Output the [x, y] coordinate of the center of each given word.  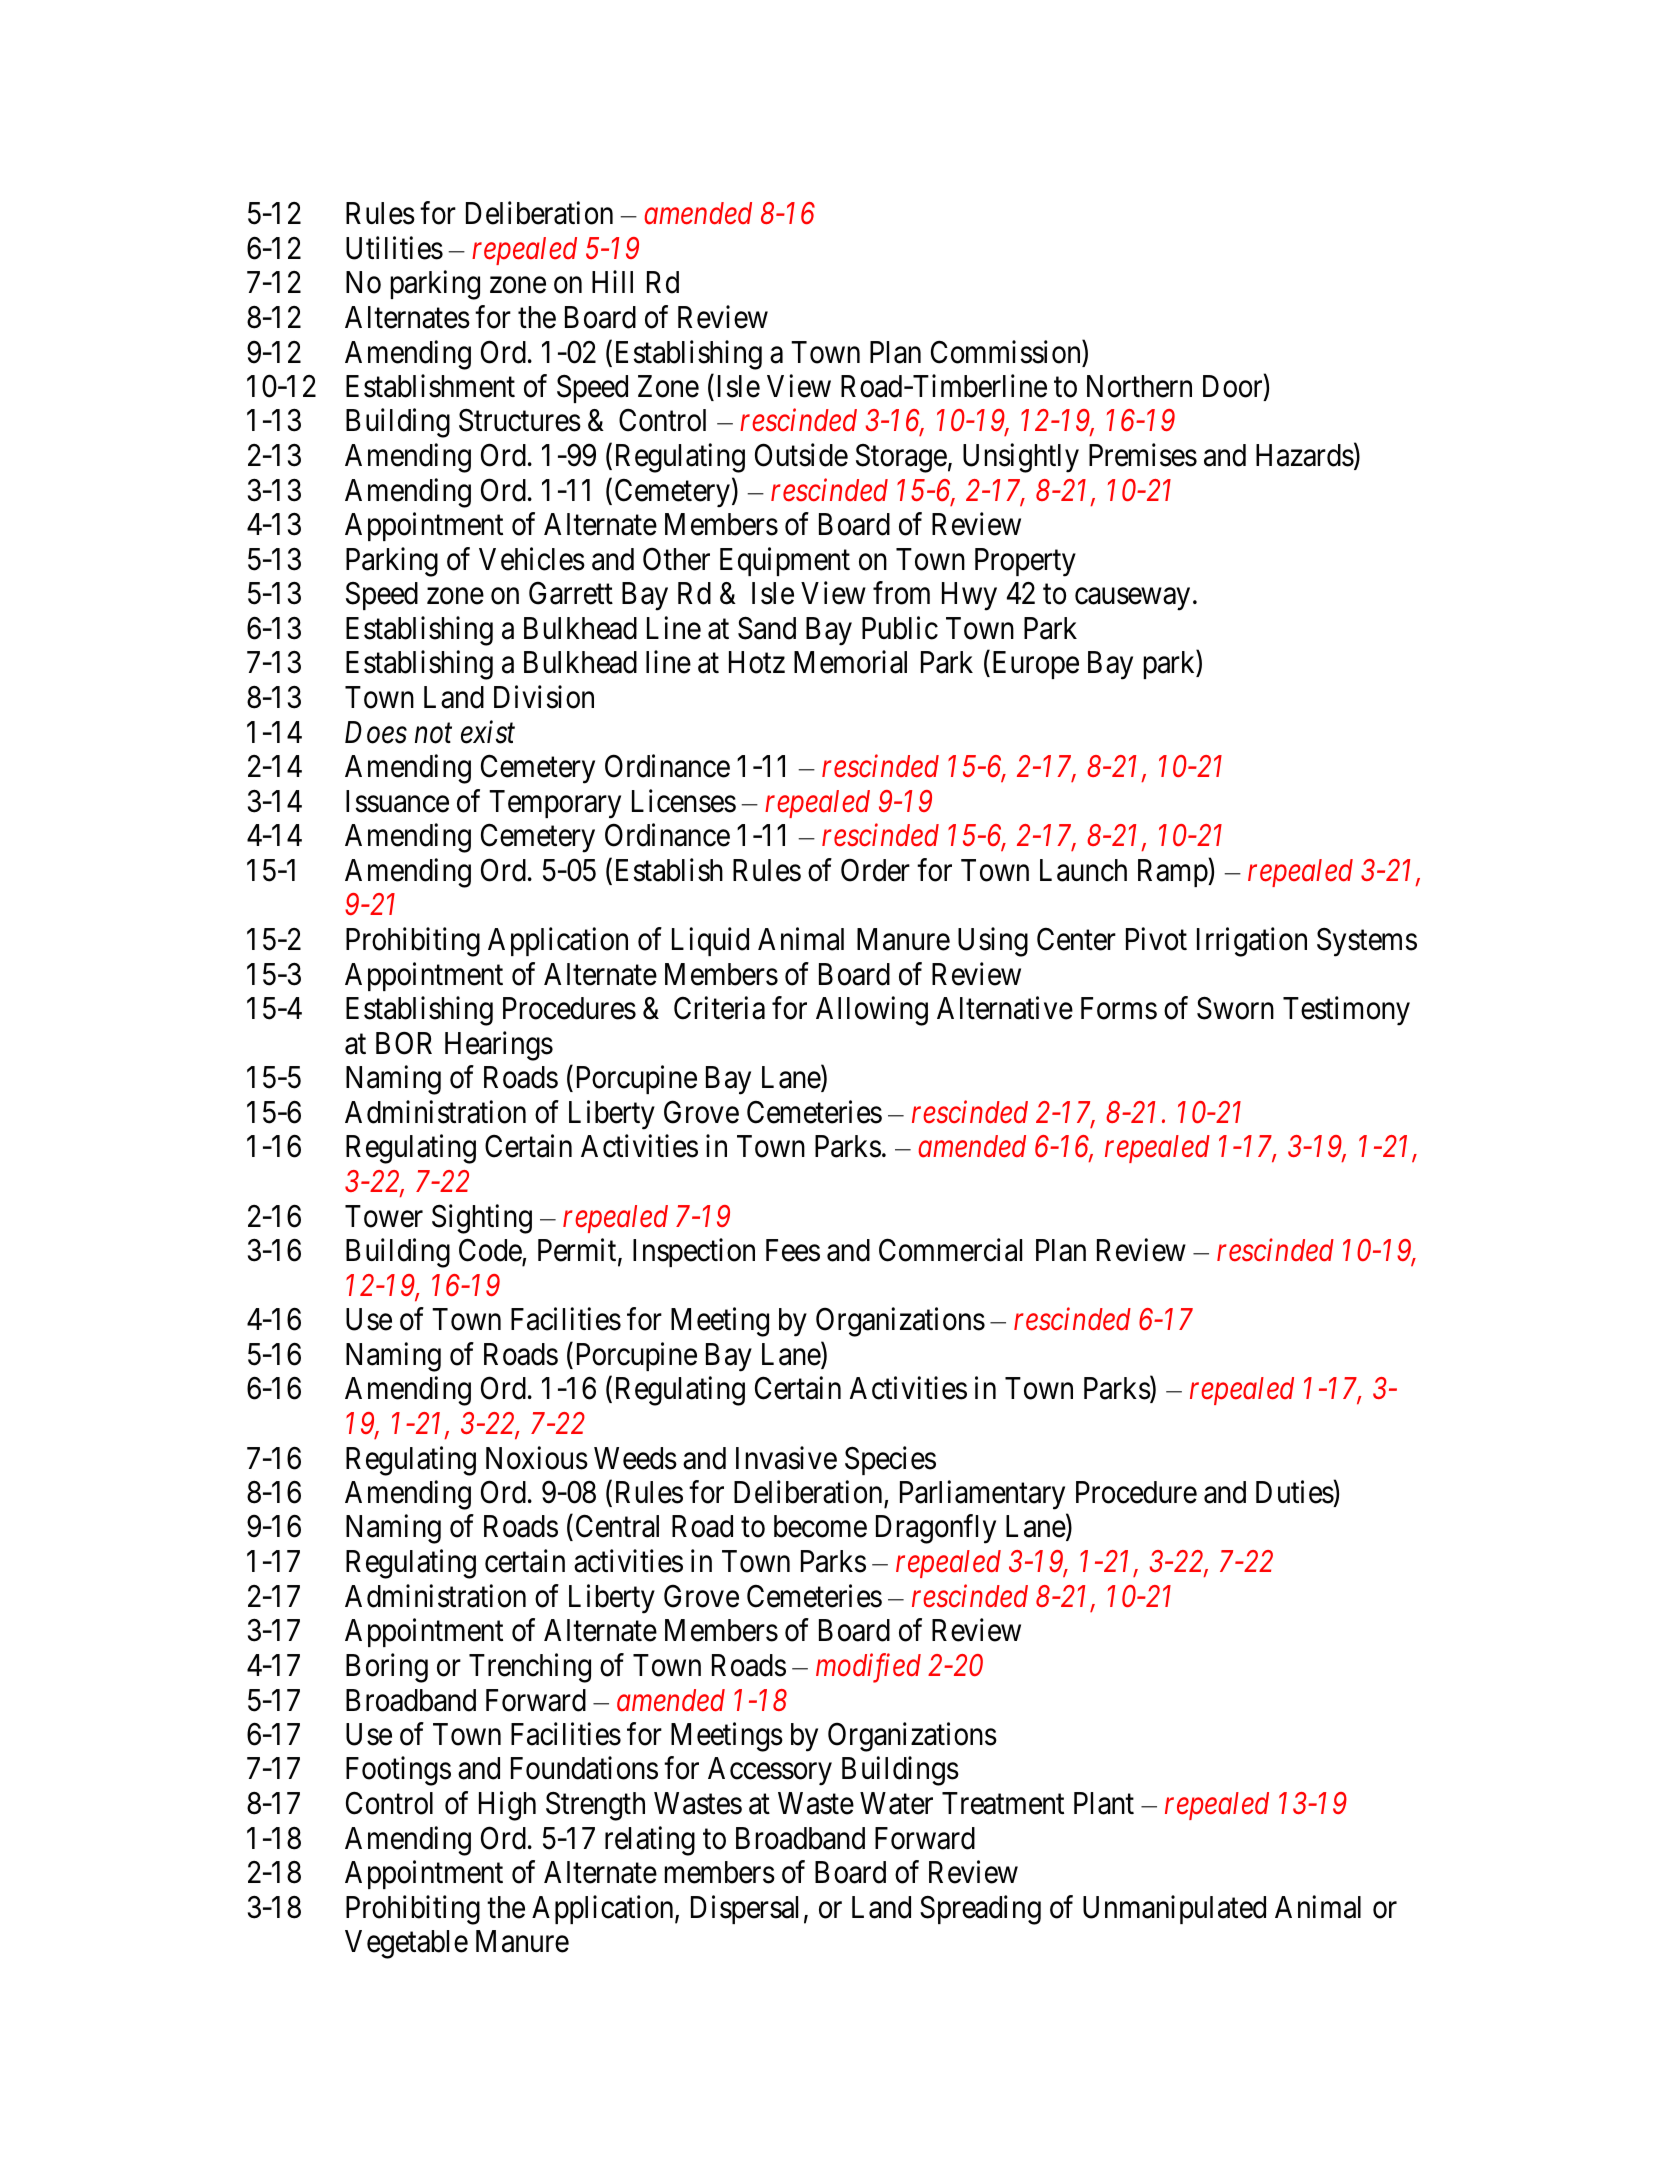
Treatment [1003, 1803]
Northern [1139, 386]
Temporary [555, 804]
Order [875, 870]
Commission [1007, 352]
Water [896, 1803]
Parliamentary [982, 1495]
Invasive [786, 1458]
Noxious [537, 1458]
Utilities [394, 248]
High [507, 1806]
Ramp [1173, 873]
